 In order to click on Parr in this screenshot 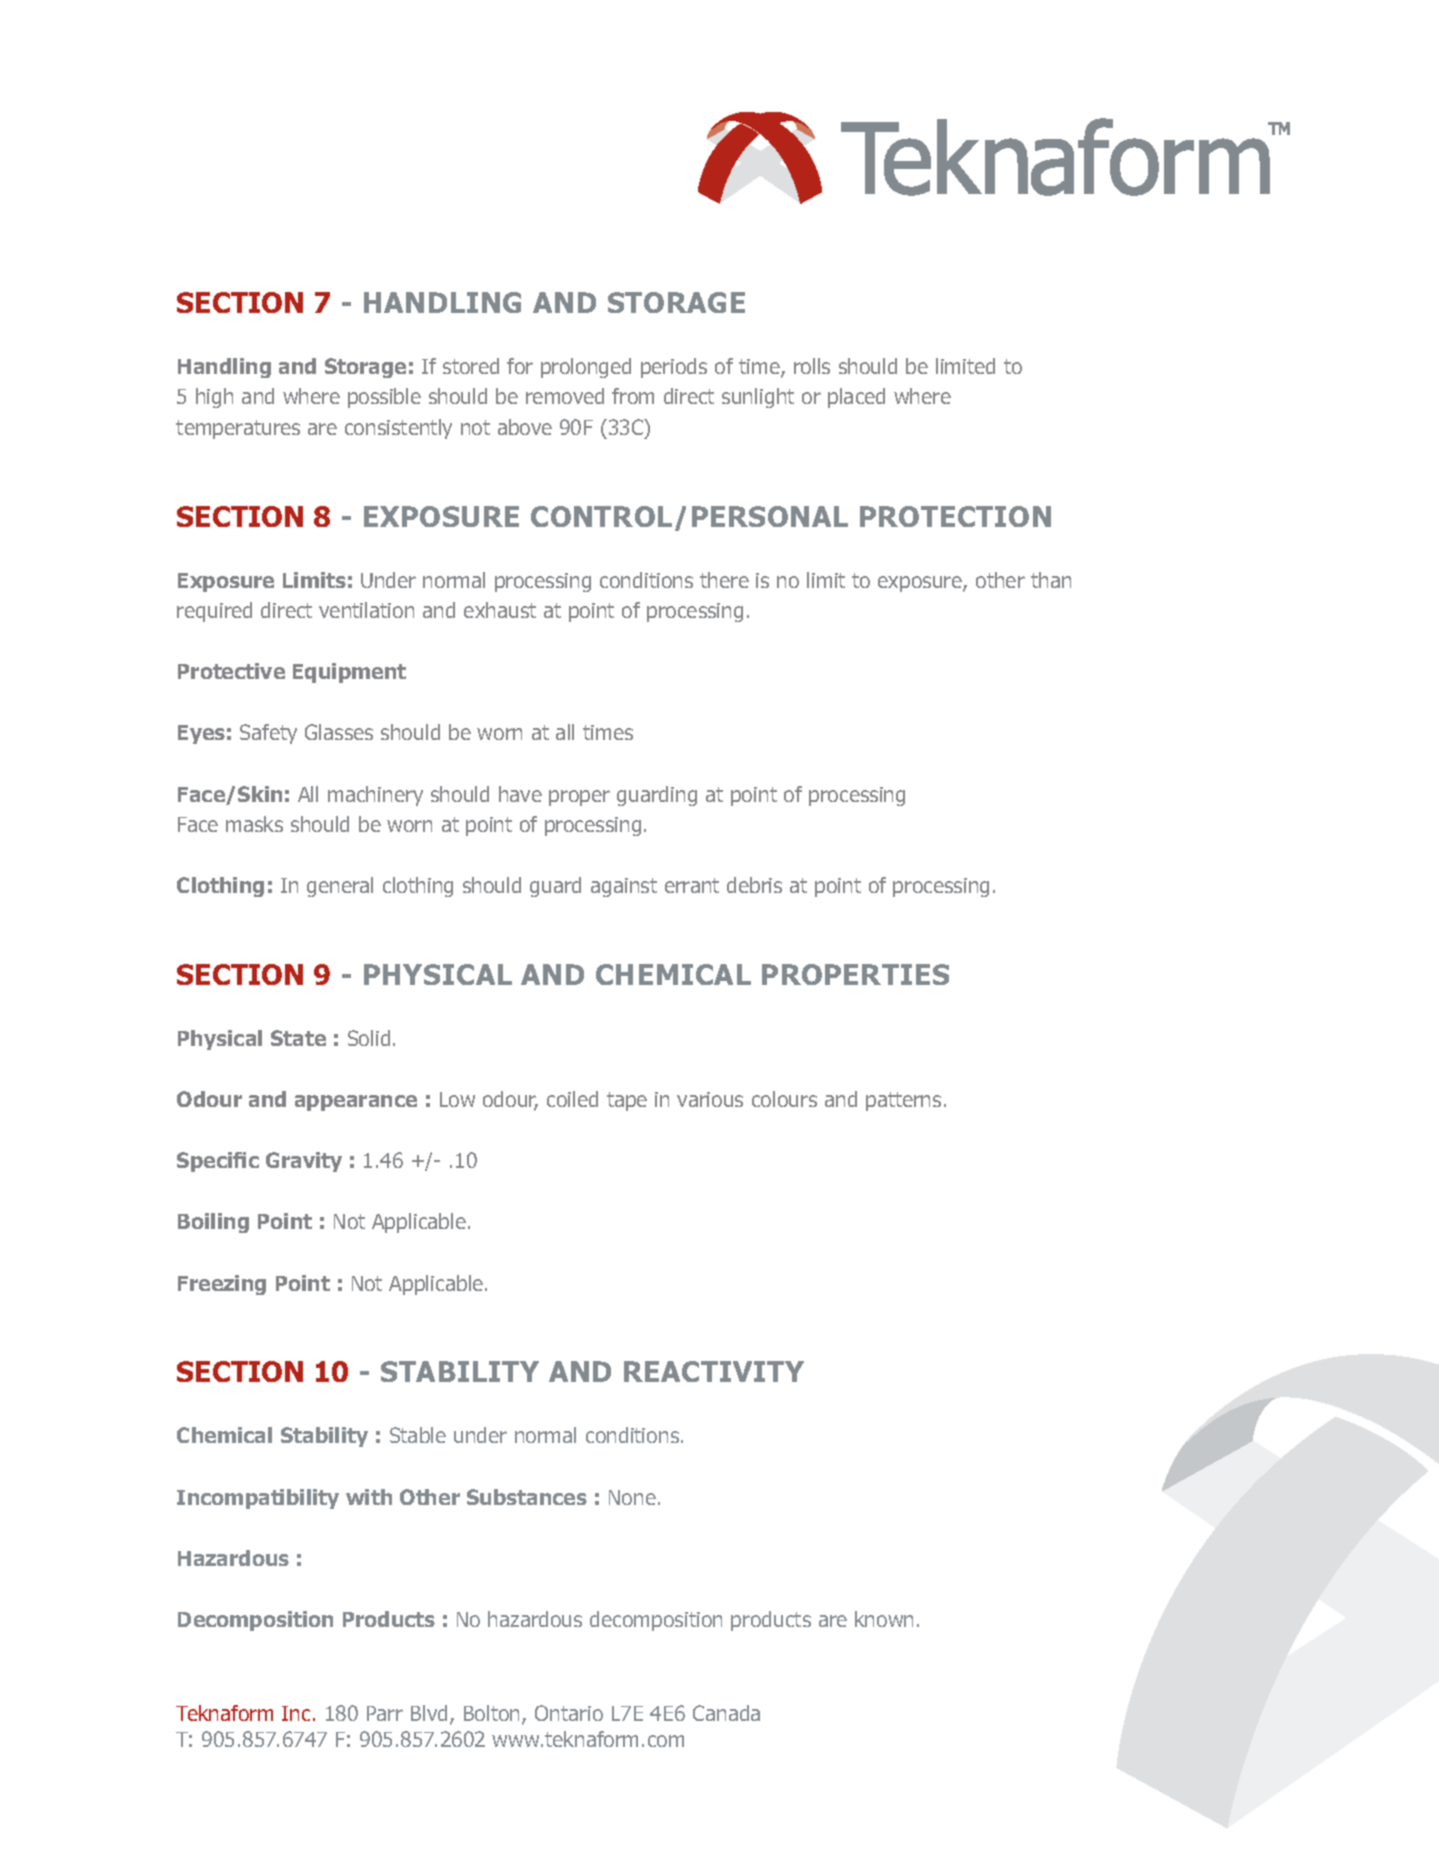, I will do `click(385, 1713)`.
